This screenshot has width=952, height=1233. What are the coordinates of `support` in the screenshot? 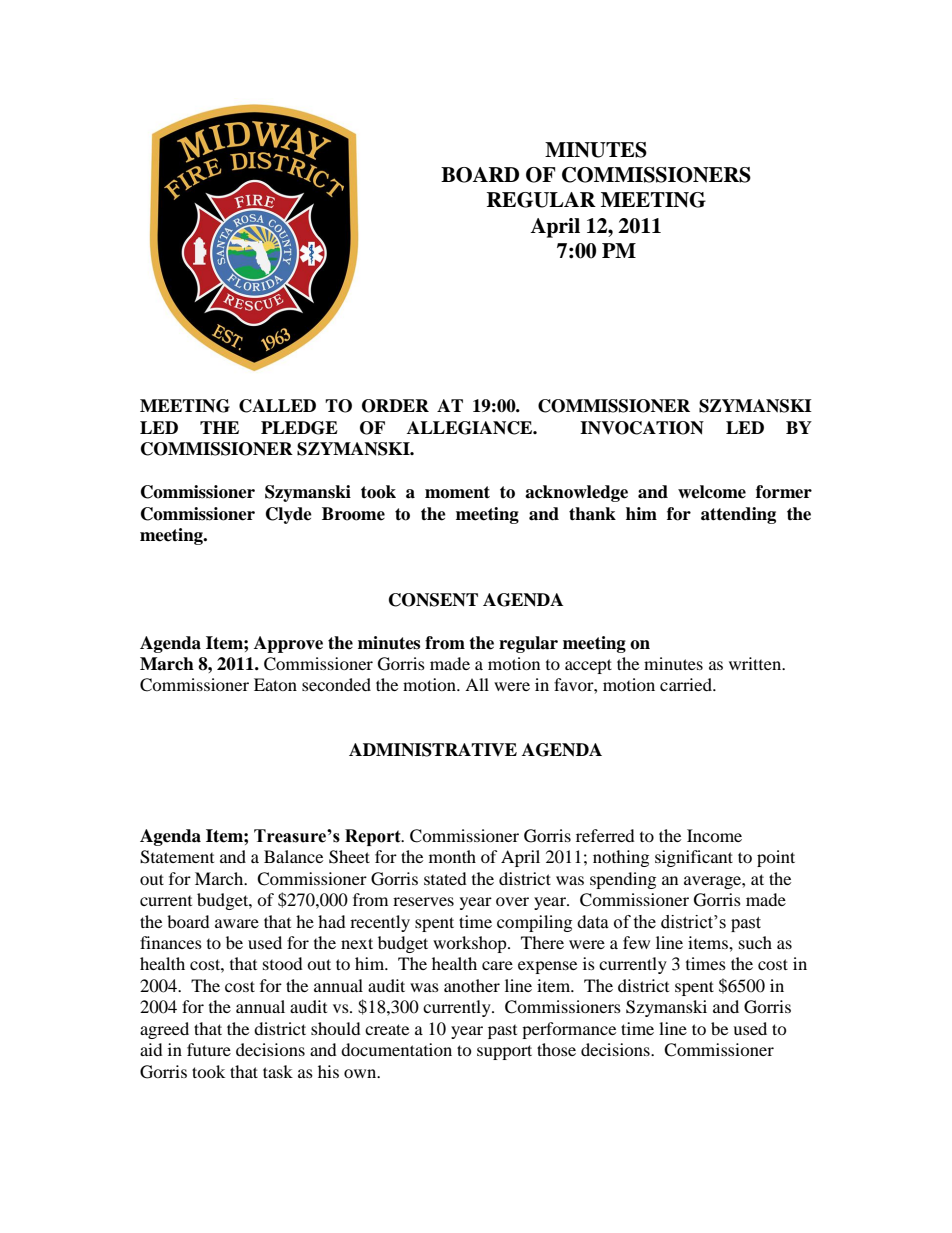 It's located at (504, 1052).
